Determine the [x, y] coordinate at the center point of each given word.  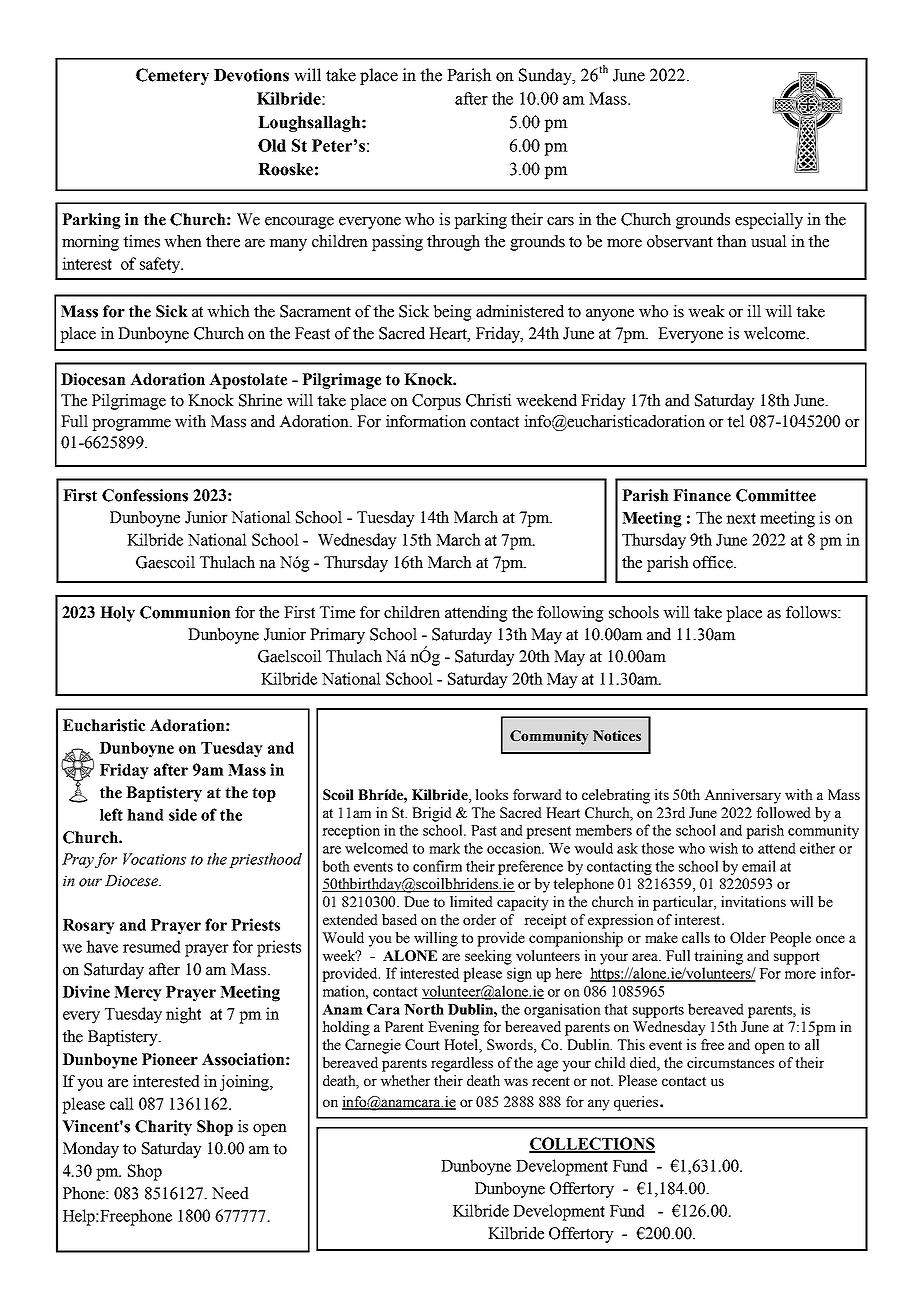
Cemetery [172, 76]
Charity [163, 1128]
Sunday [547, 76]
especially [769, 221]
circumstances [730, 1062]
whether [405, 1080]
